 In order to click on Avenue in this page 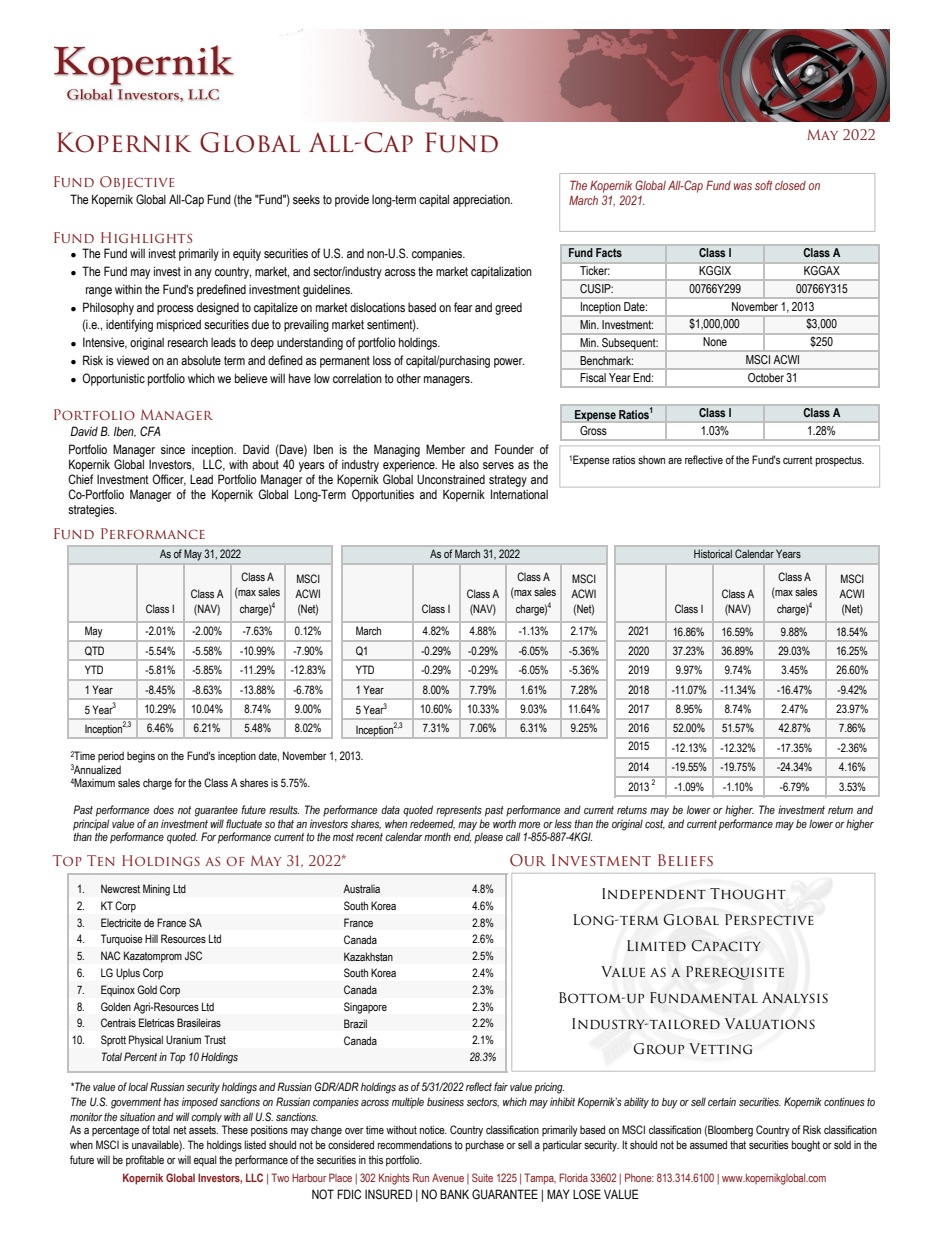, I will do `click(448, 1177)`.
